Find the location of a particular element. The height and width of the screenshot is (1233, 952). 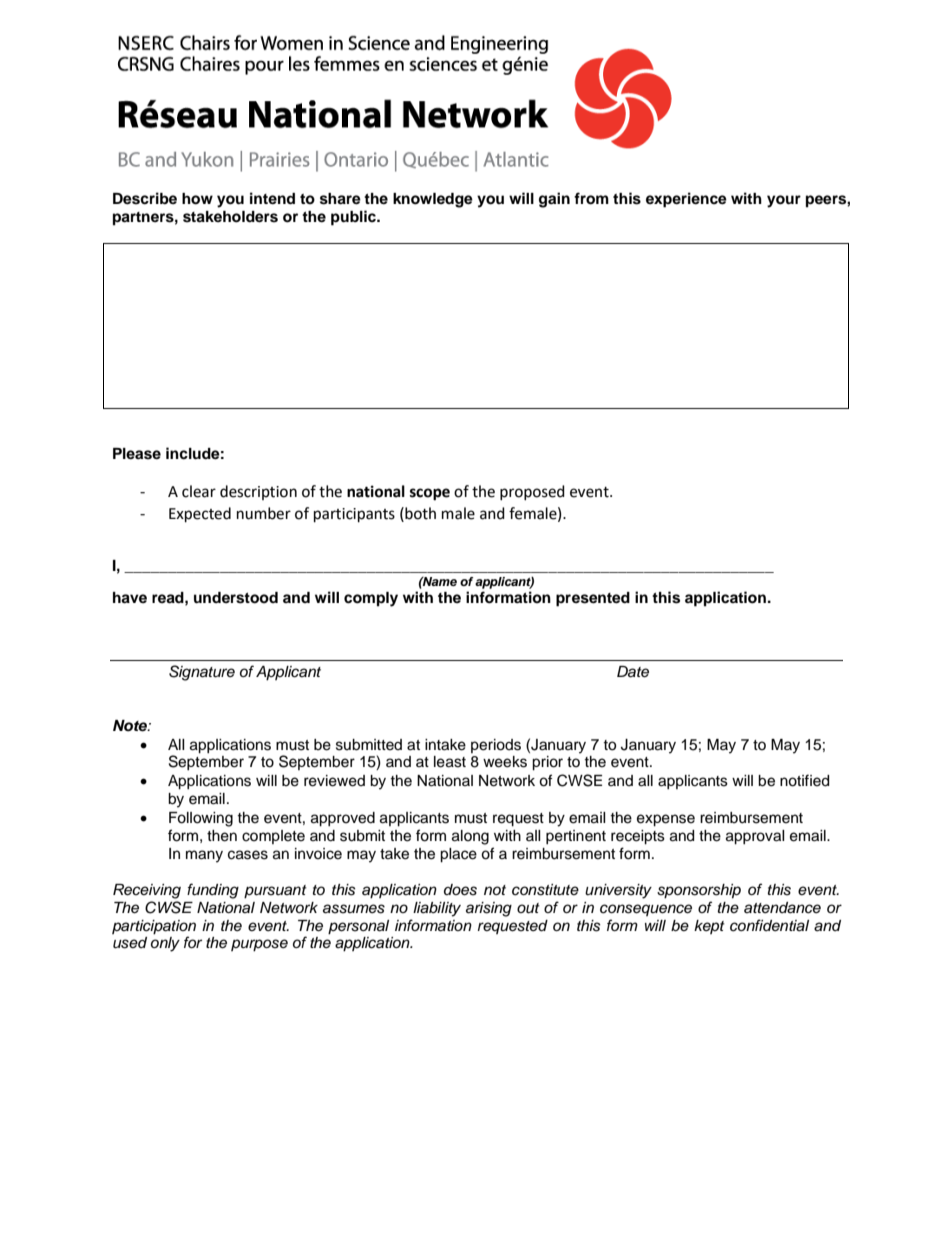

participation is located at coordinates (154, 927).
